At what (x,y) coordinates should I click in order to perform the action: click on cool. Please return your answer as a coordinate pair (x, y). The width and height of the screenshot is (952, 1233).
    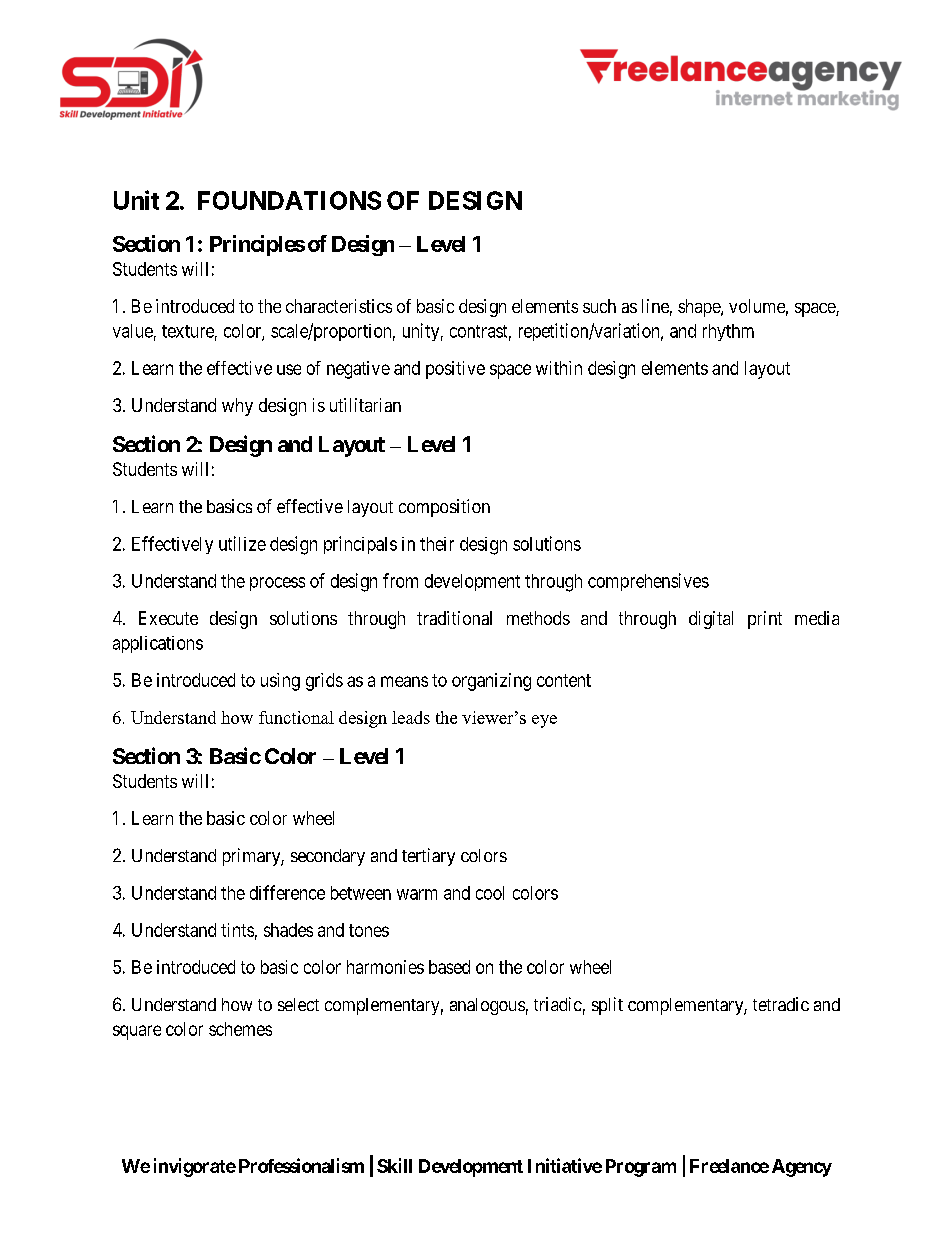
    Looking at the image, I should click on (490, 893).
